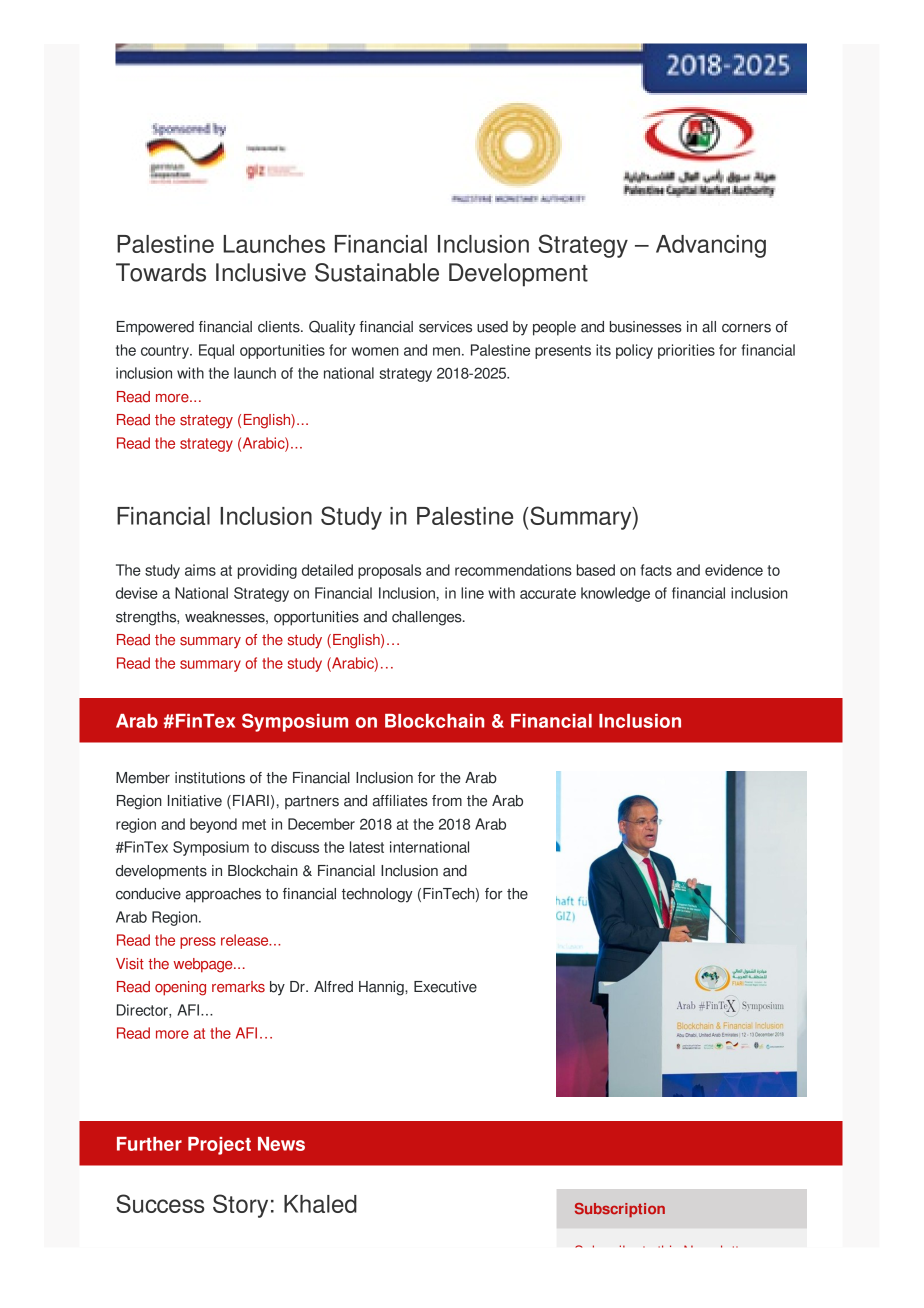 This screenshot has height=1308, width=924. Describe the element at coordinates (161, 272) in the screenshot. I see `Towards` at that location.
